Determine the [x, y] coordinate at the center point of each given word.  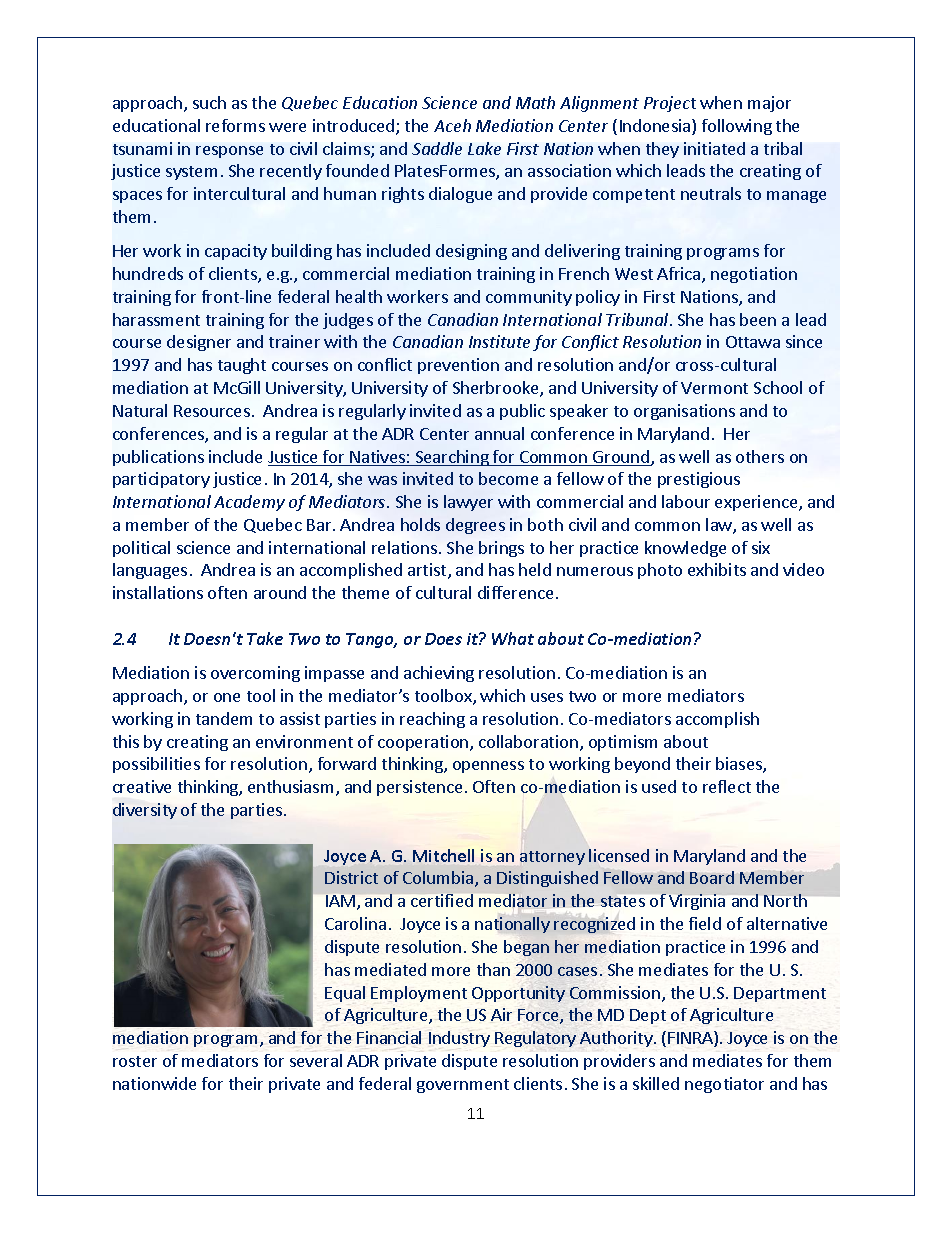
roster [135, 1061]
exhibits [717, 569]
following [737, 127]
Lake [484, 148]
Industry [459, 1039]
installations [158, 592]
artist [428, 571]
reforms [235, 125]
